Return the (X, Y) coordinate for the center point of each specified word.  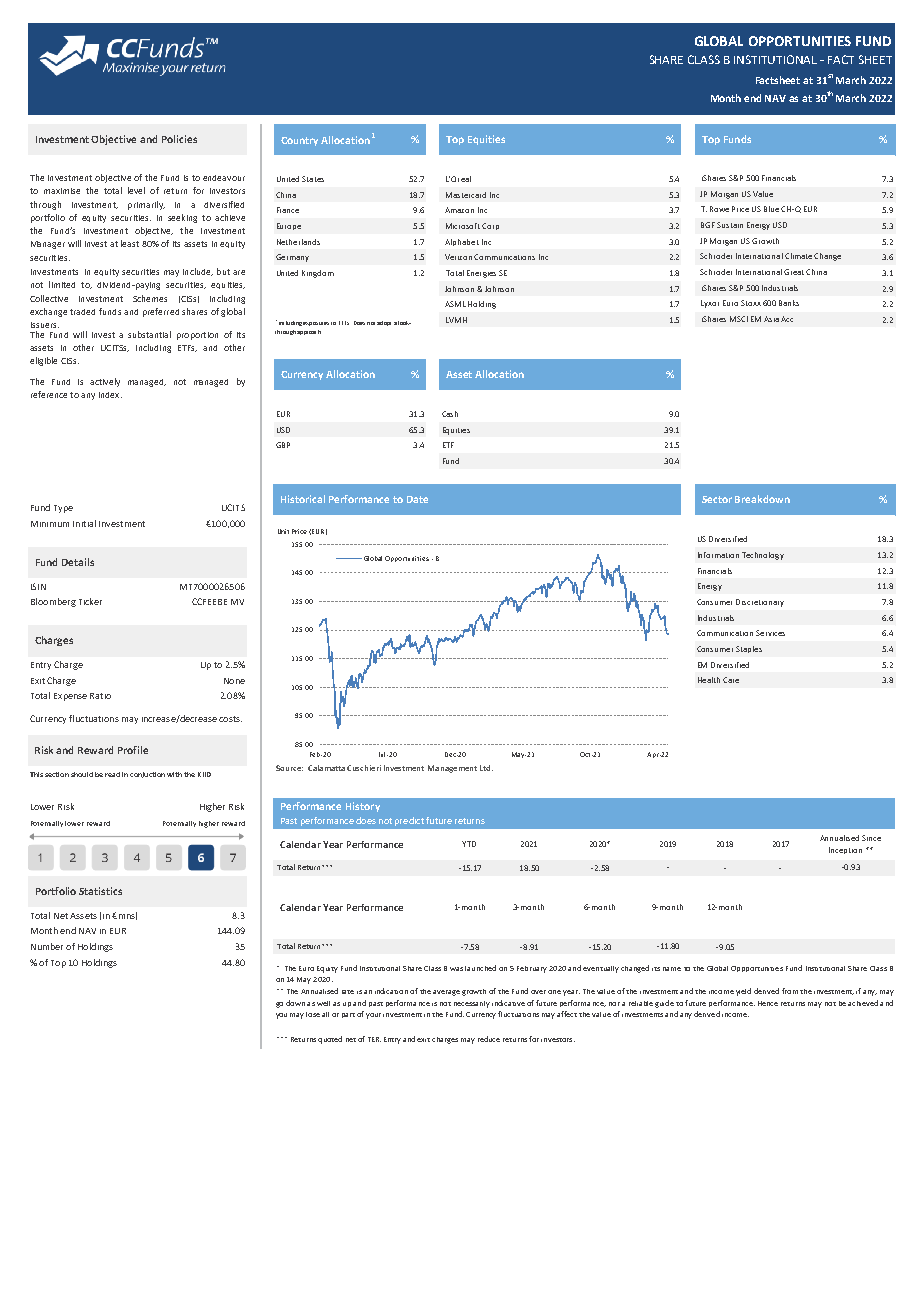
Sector (717, 499)
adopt (384, 323)
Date (417, 499)
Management (452, 769)
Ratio (100, 696)
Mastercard (466, 195)
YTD (469, 844)
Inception (845, 850)
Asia (771, 319)
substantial (149, 334)
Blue (771, 209)
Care (731, 680)
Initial (84, 523)
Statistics (100, 891)
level (136, 190)
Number (47, 946)
